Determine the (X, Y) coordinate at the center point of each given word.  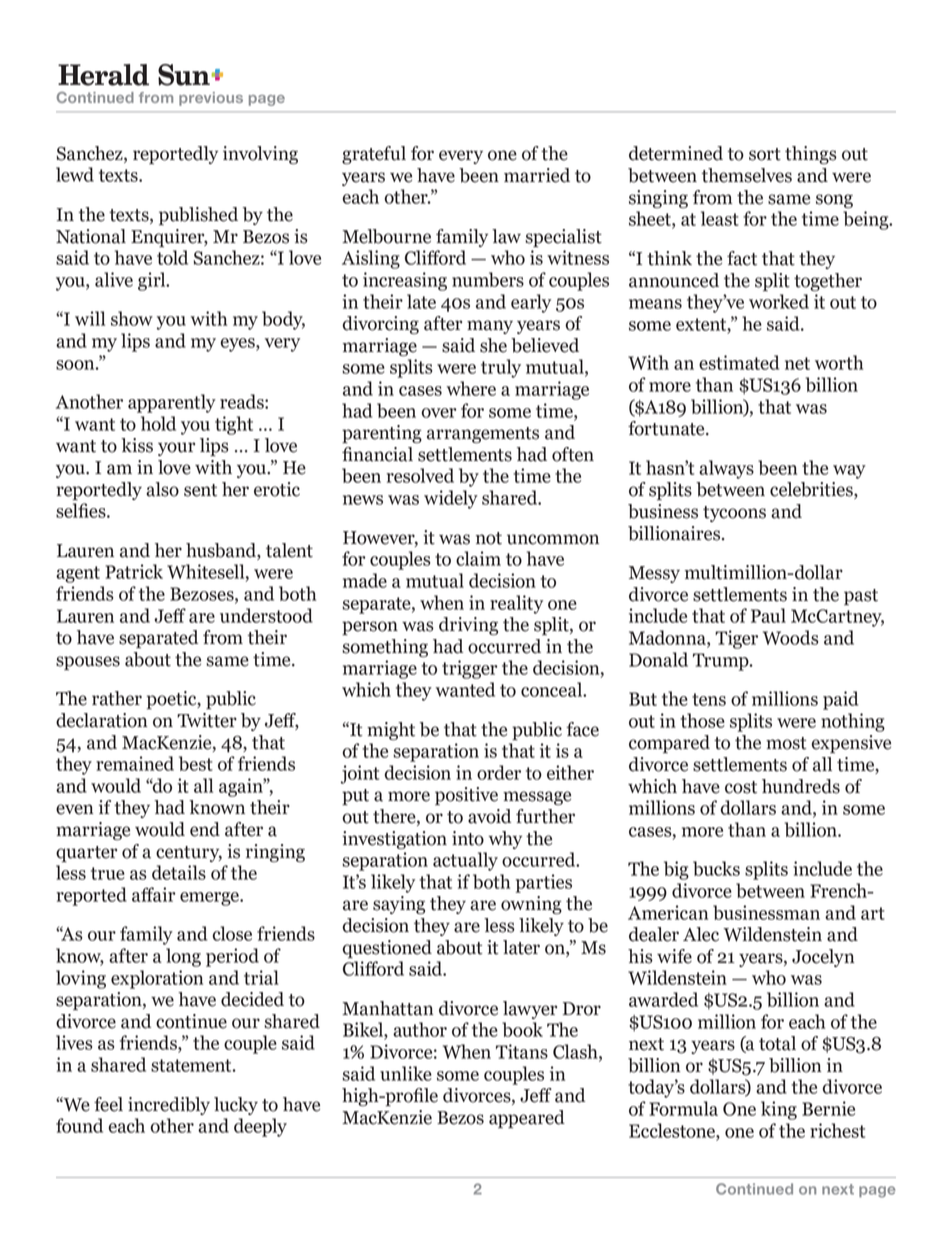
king (779, 1110)
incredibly (169, 1106)
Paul (768, 615)
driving (468, 626)
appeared (527, 1119)
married (537, 175)
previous (211, 99)
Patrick (134, 571)
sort (765, 154)
